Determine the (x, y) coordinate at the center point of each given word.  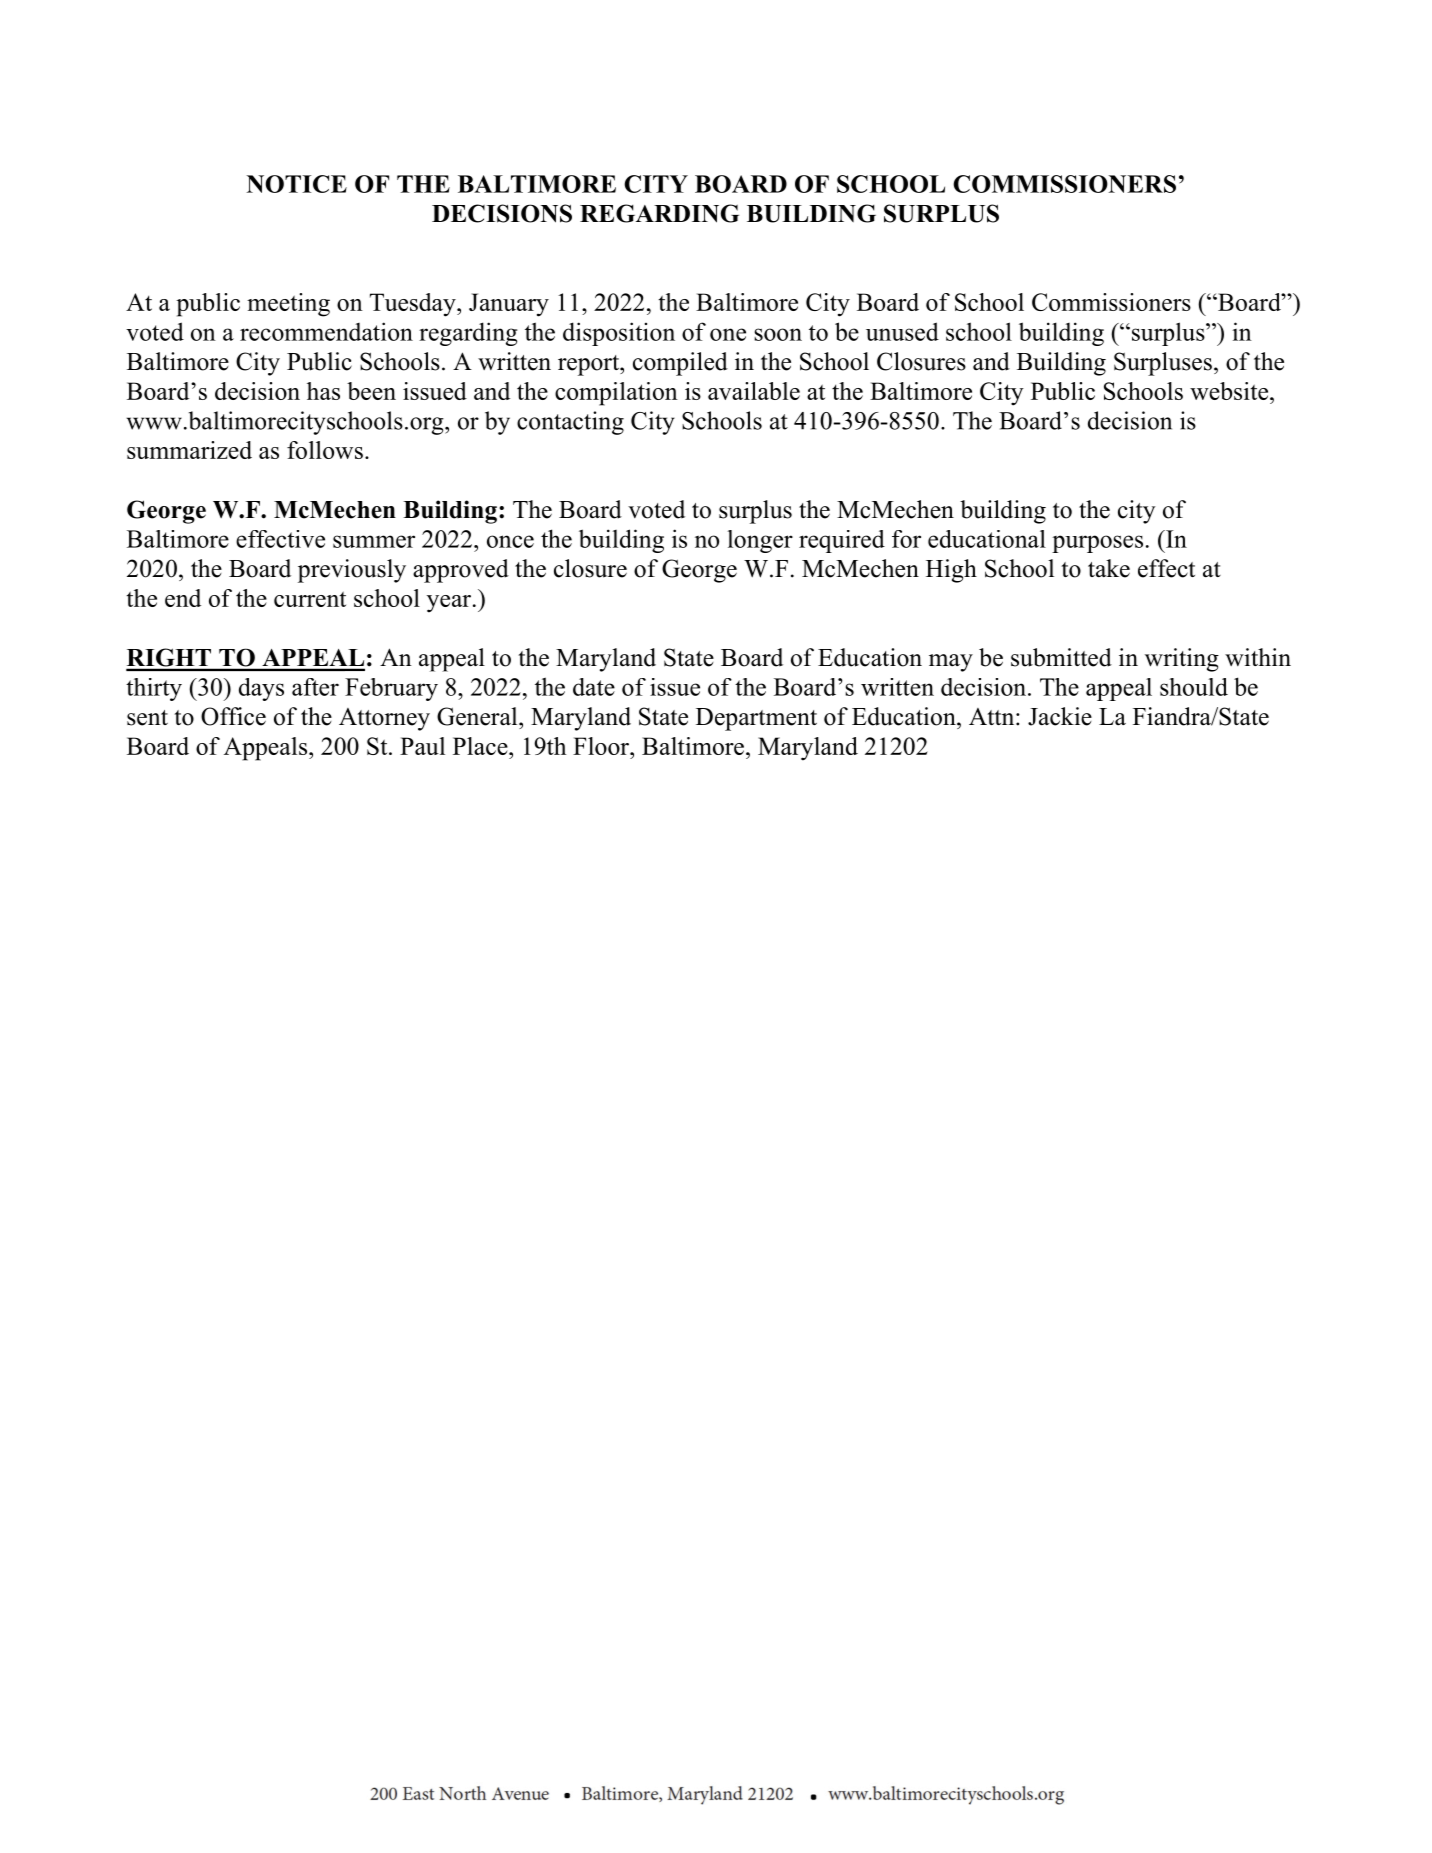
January (509, 305)
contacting (570, 423)
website (1230, 391)
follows (325, 450)
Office (233, 716)
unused (902, 331)
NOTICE (296, 184)
